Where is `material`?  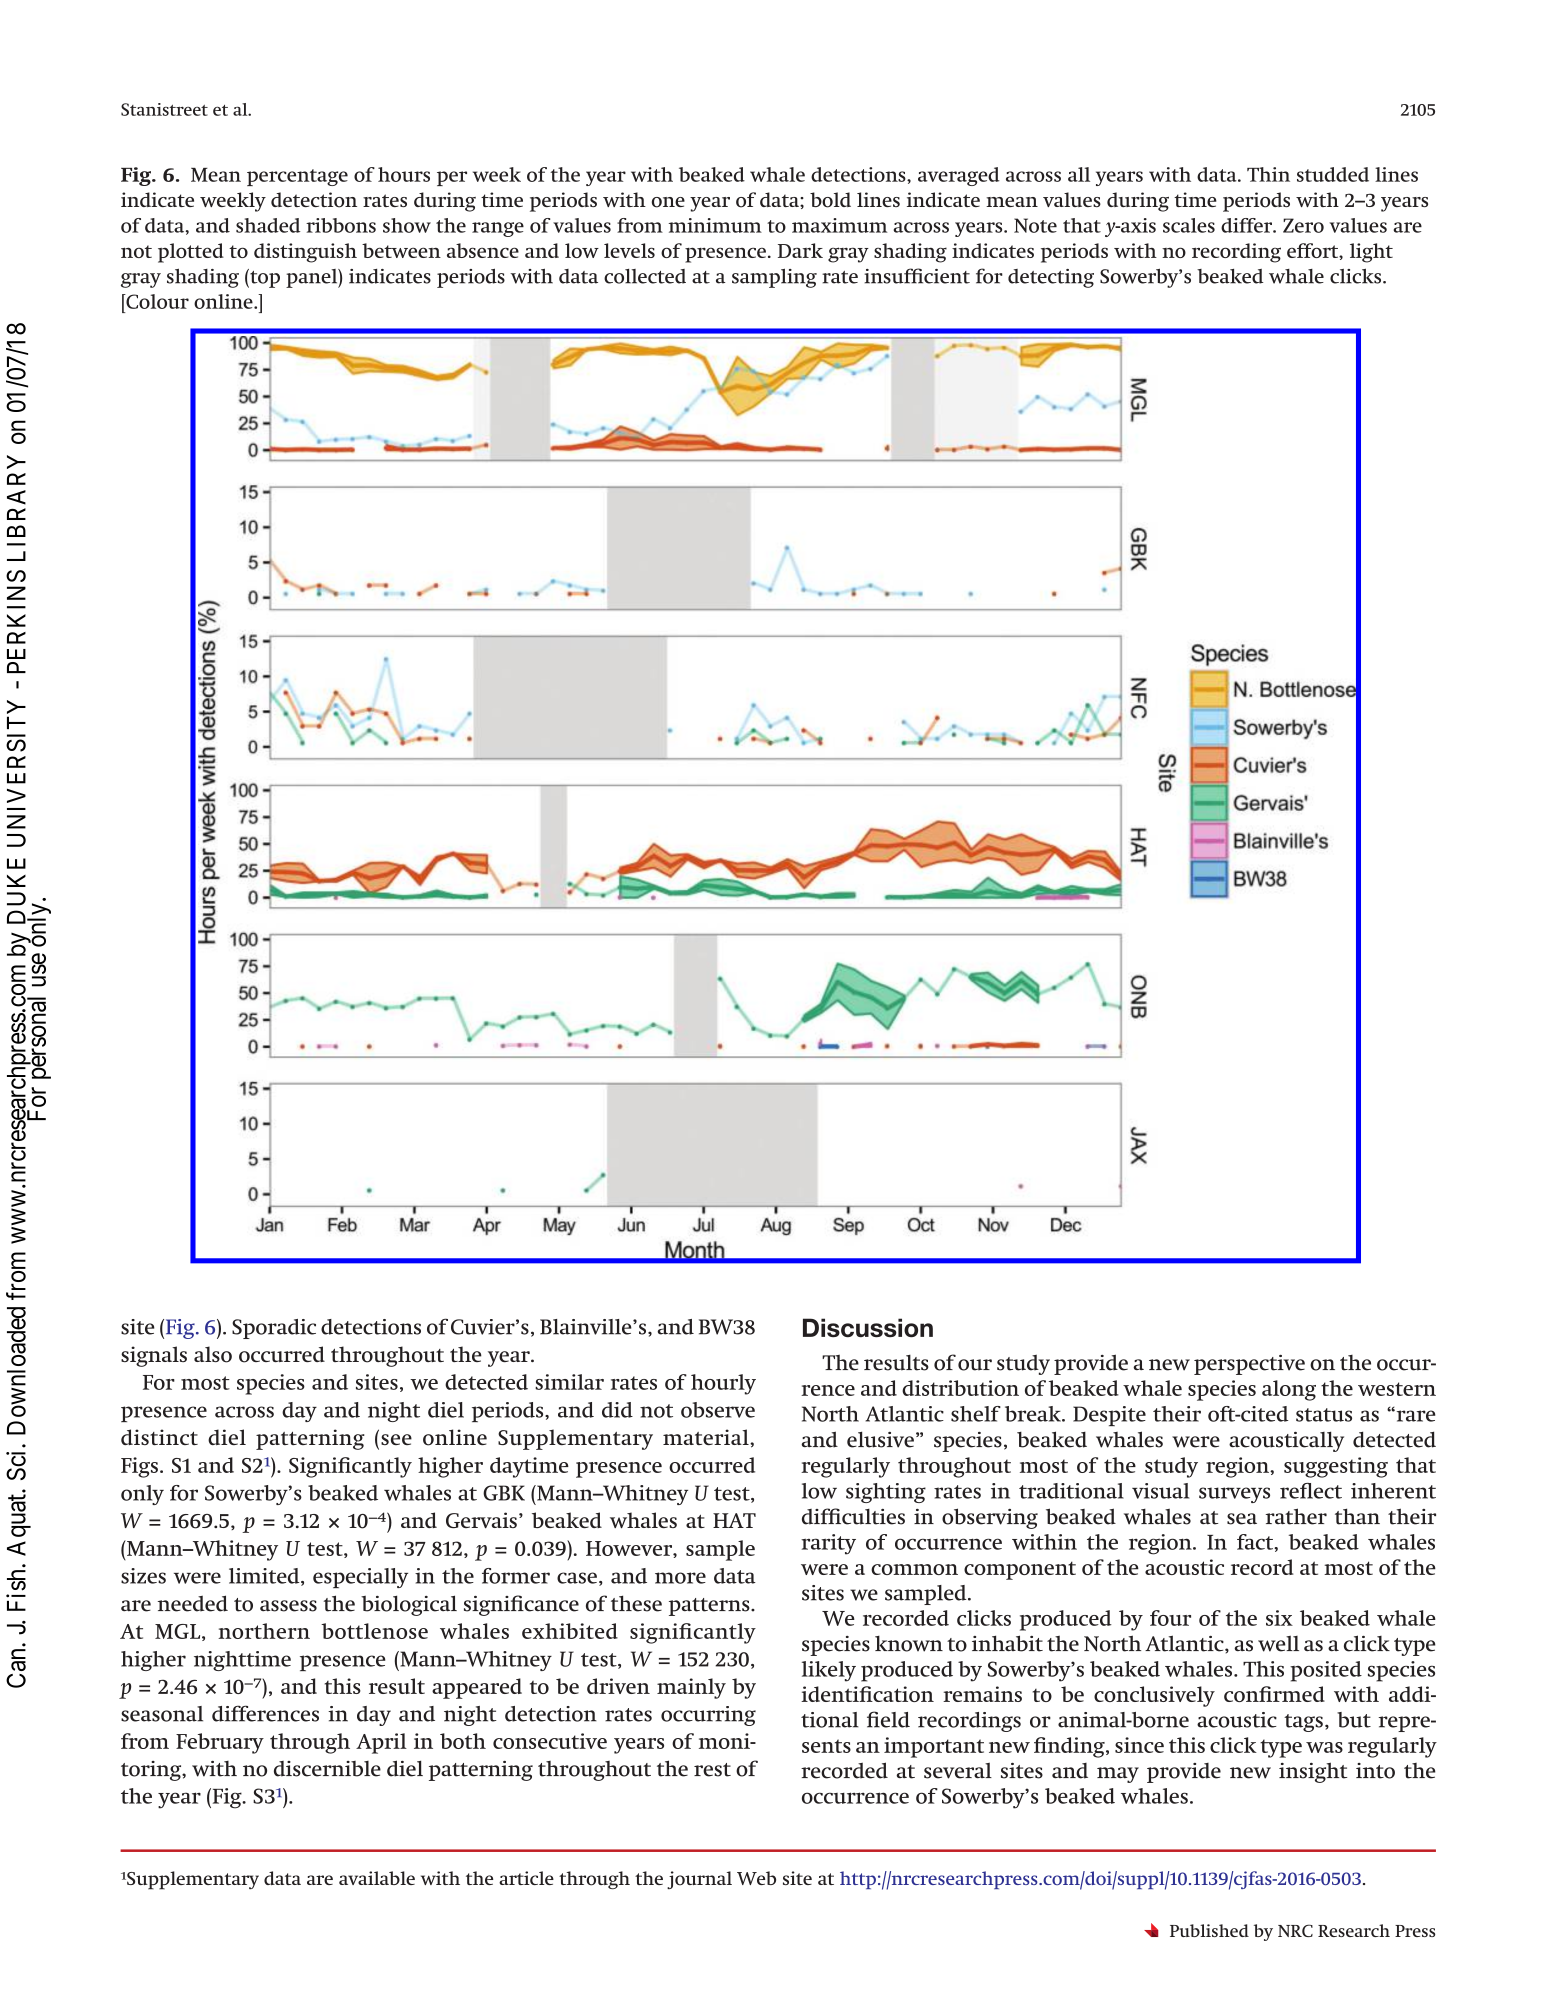
material is located at coordinates (707, 1437).
